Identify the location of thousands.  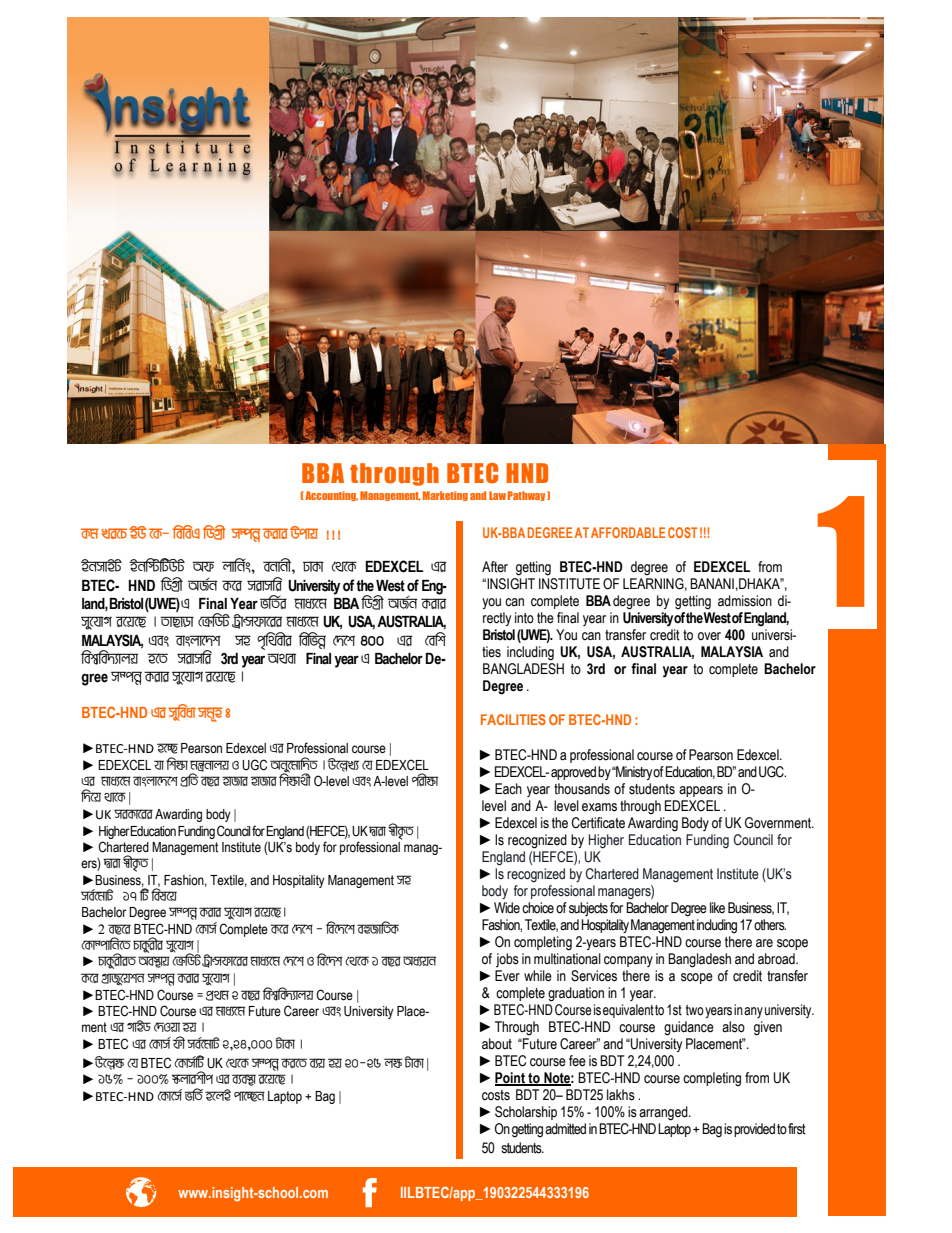
(582, 789).
